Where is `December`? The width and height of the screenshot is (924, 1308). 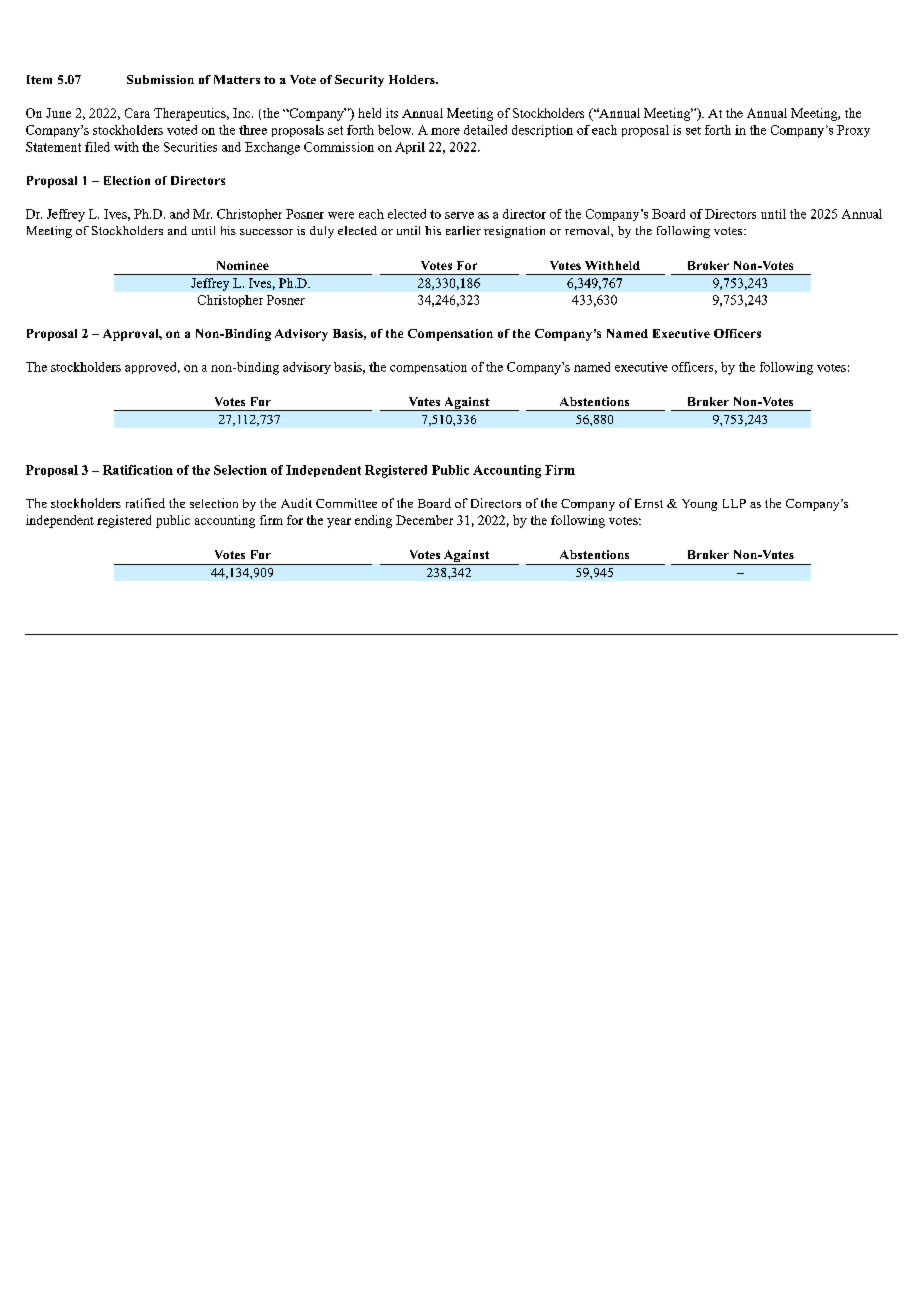 December is located at coordinates (424, 520).
